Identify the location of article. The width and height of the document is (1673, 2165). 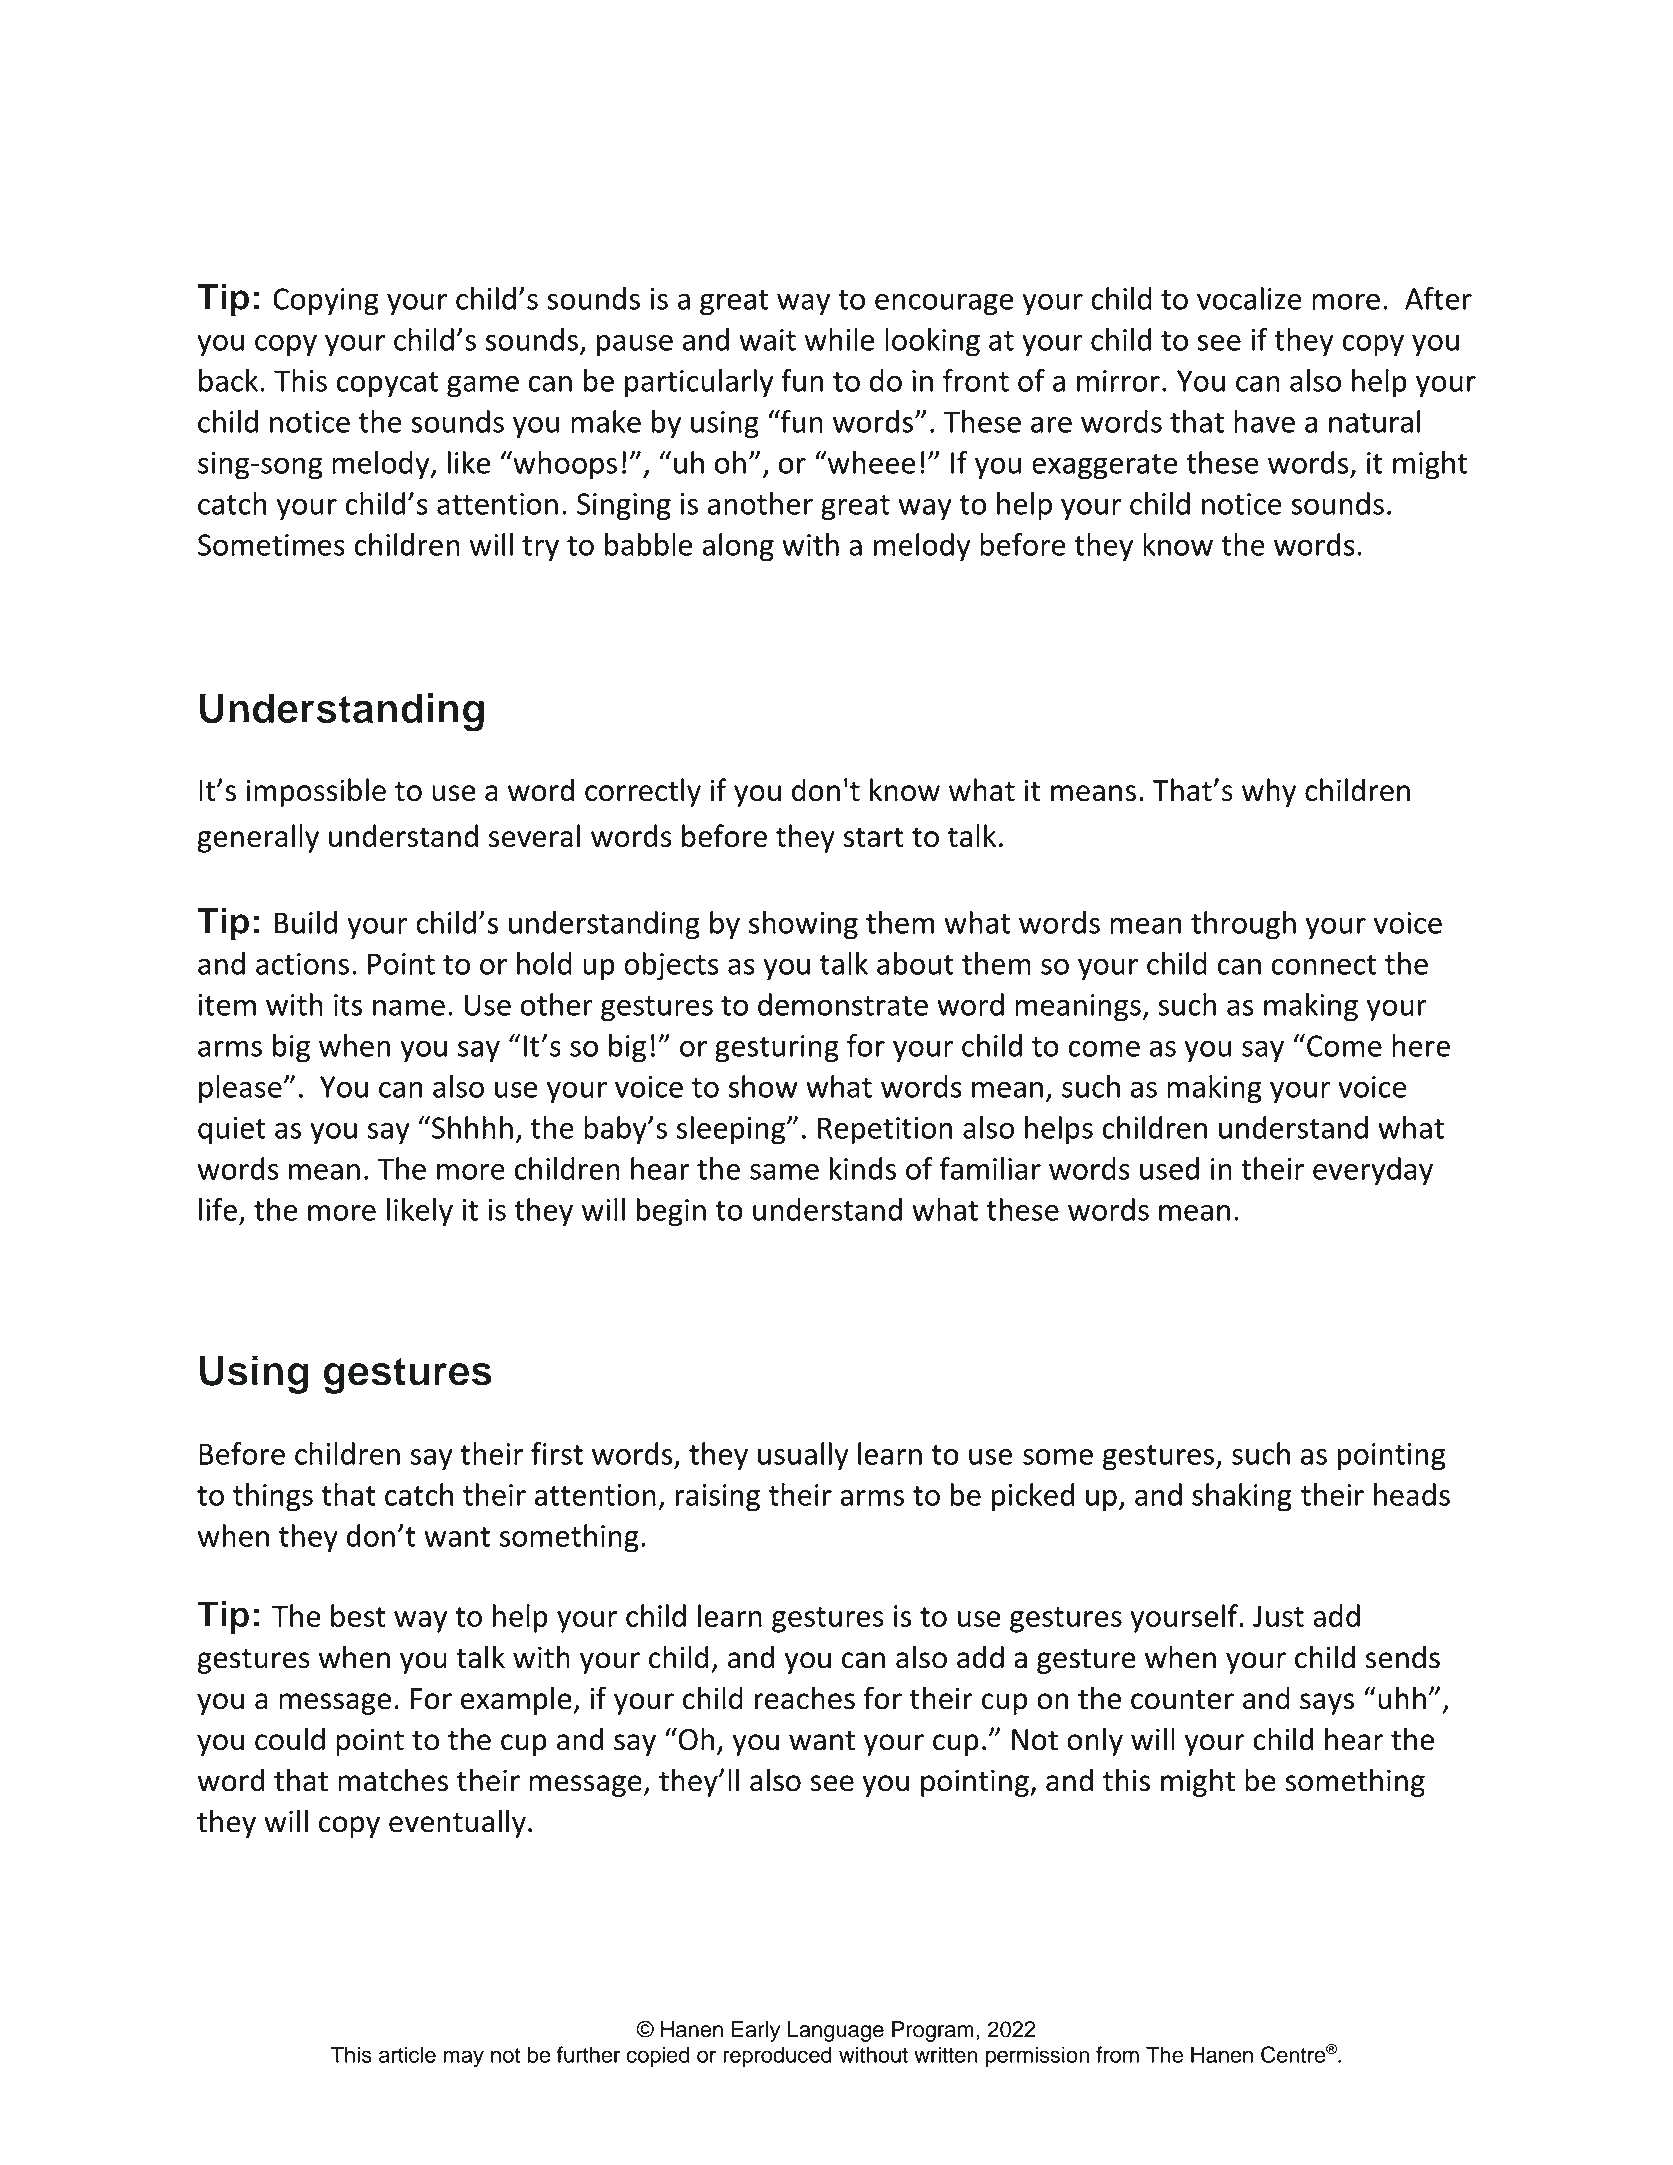
(407, 2054).
